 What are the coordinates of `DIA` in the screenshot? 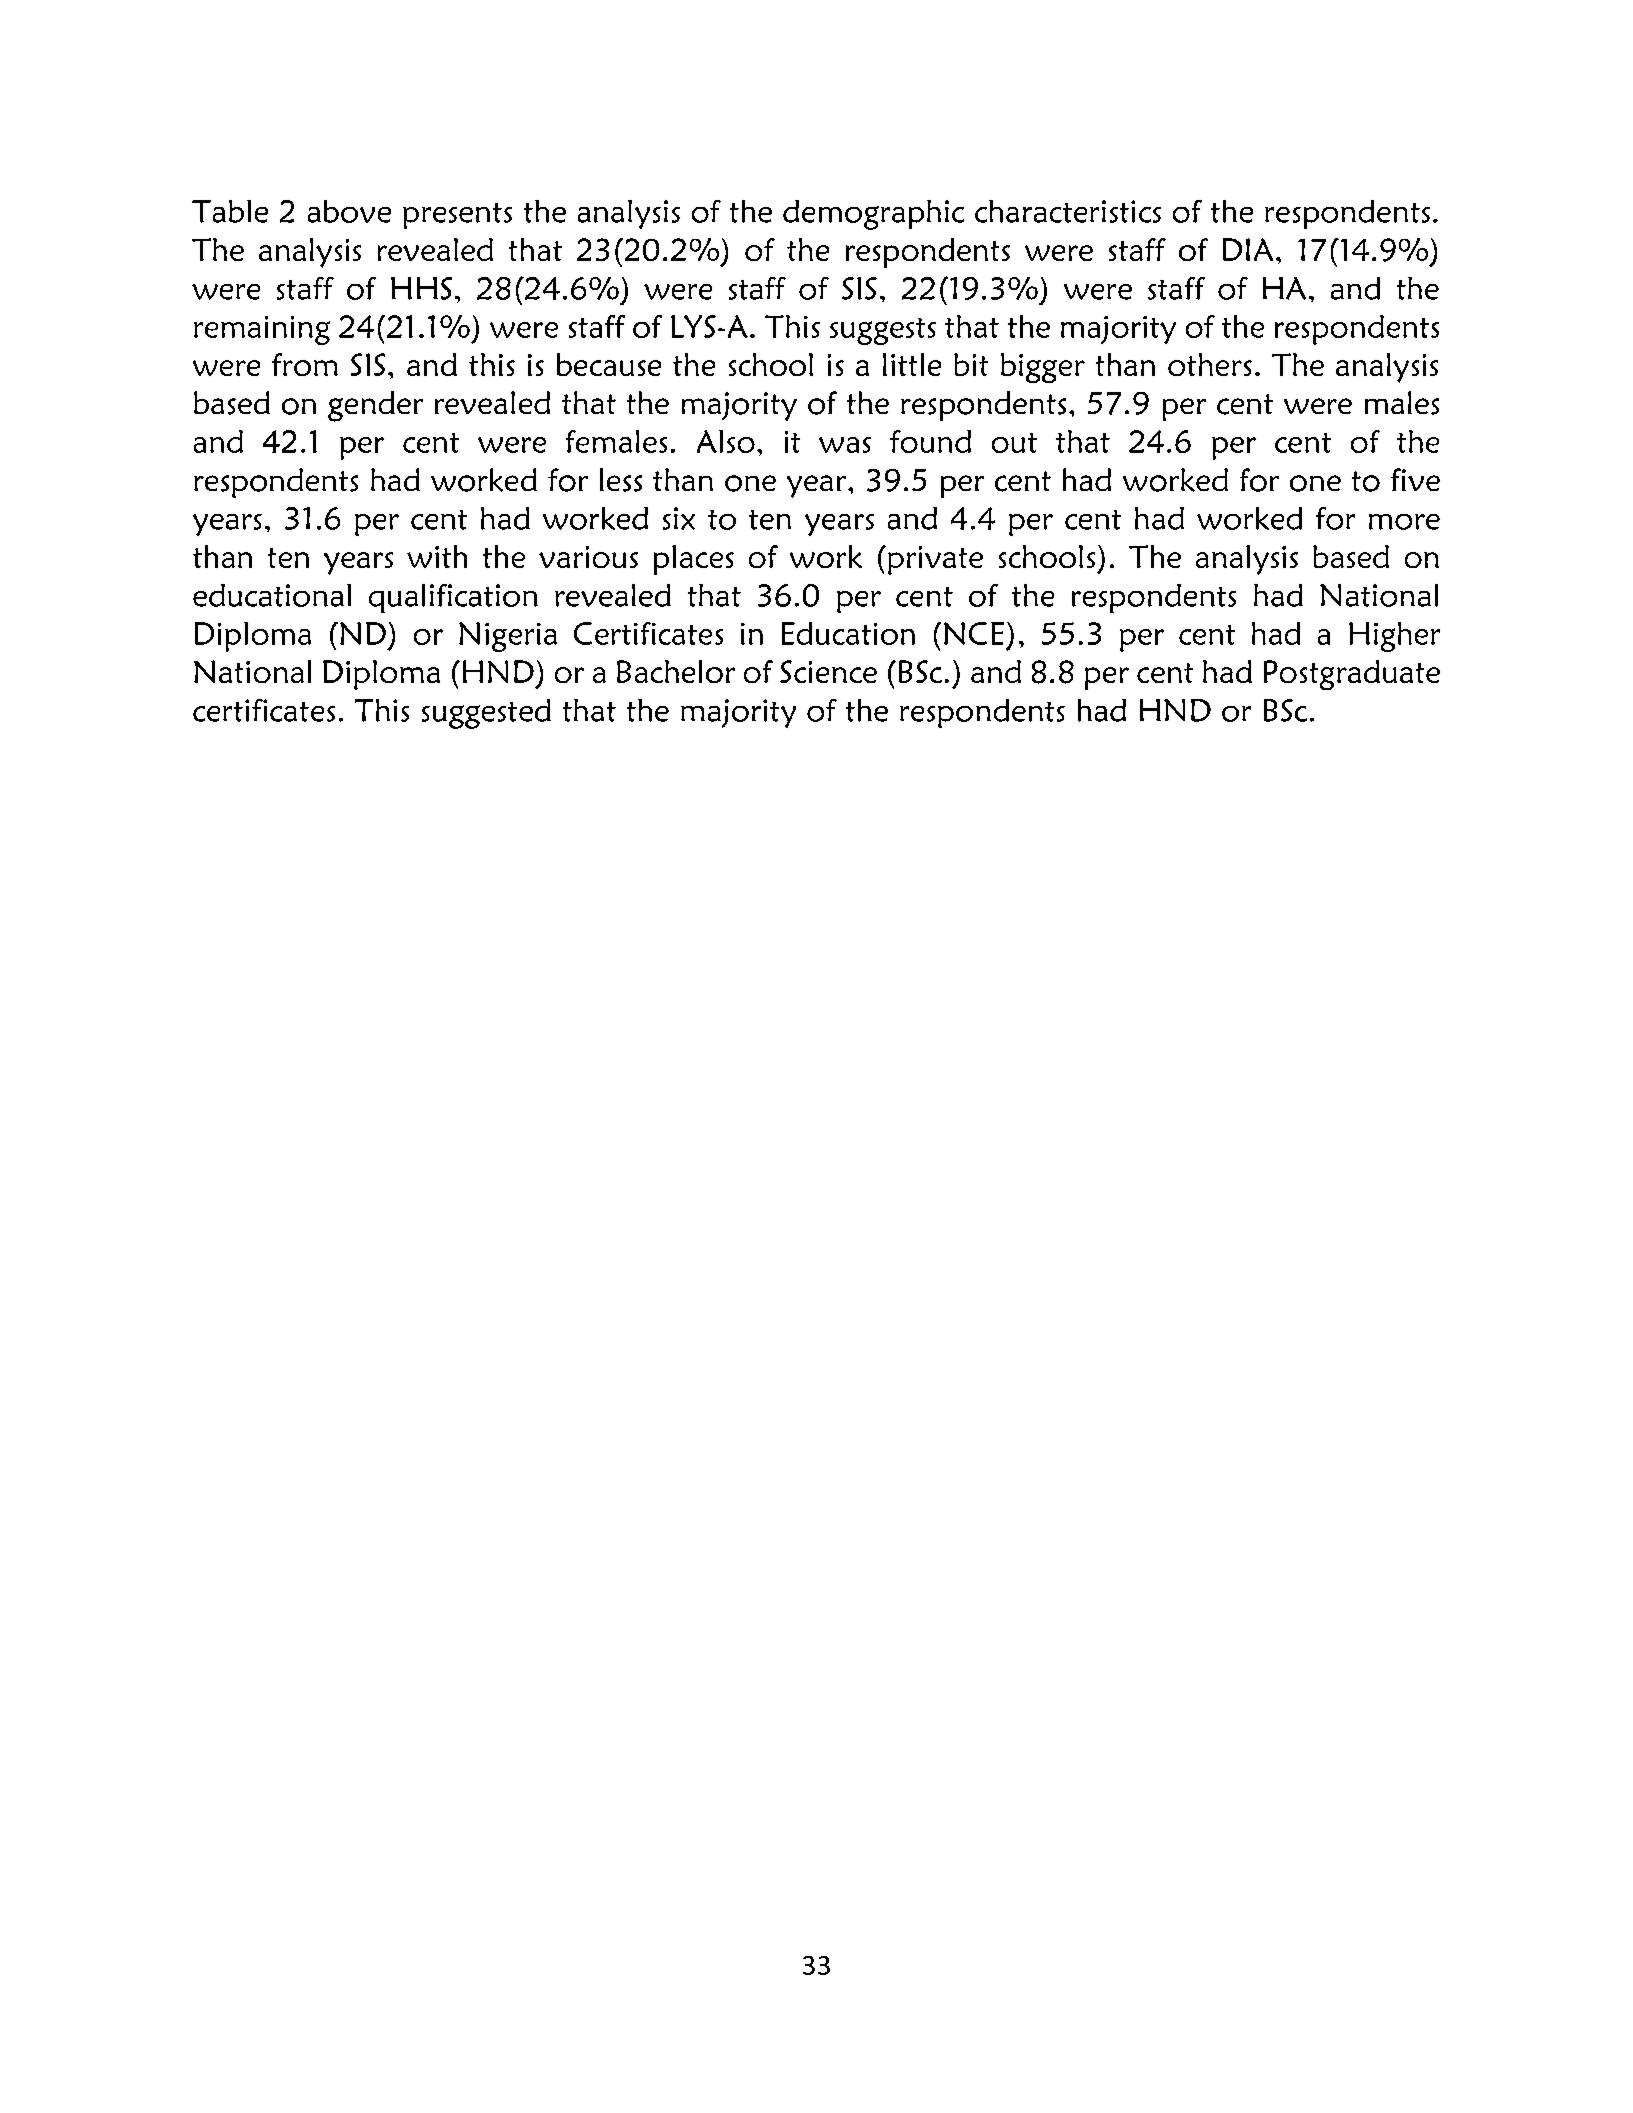 It's located at (1248, 249).
